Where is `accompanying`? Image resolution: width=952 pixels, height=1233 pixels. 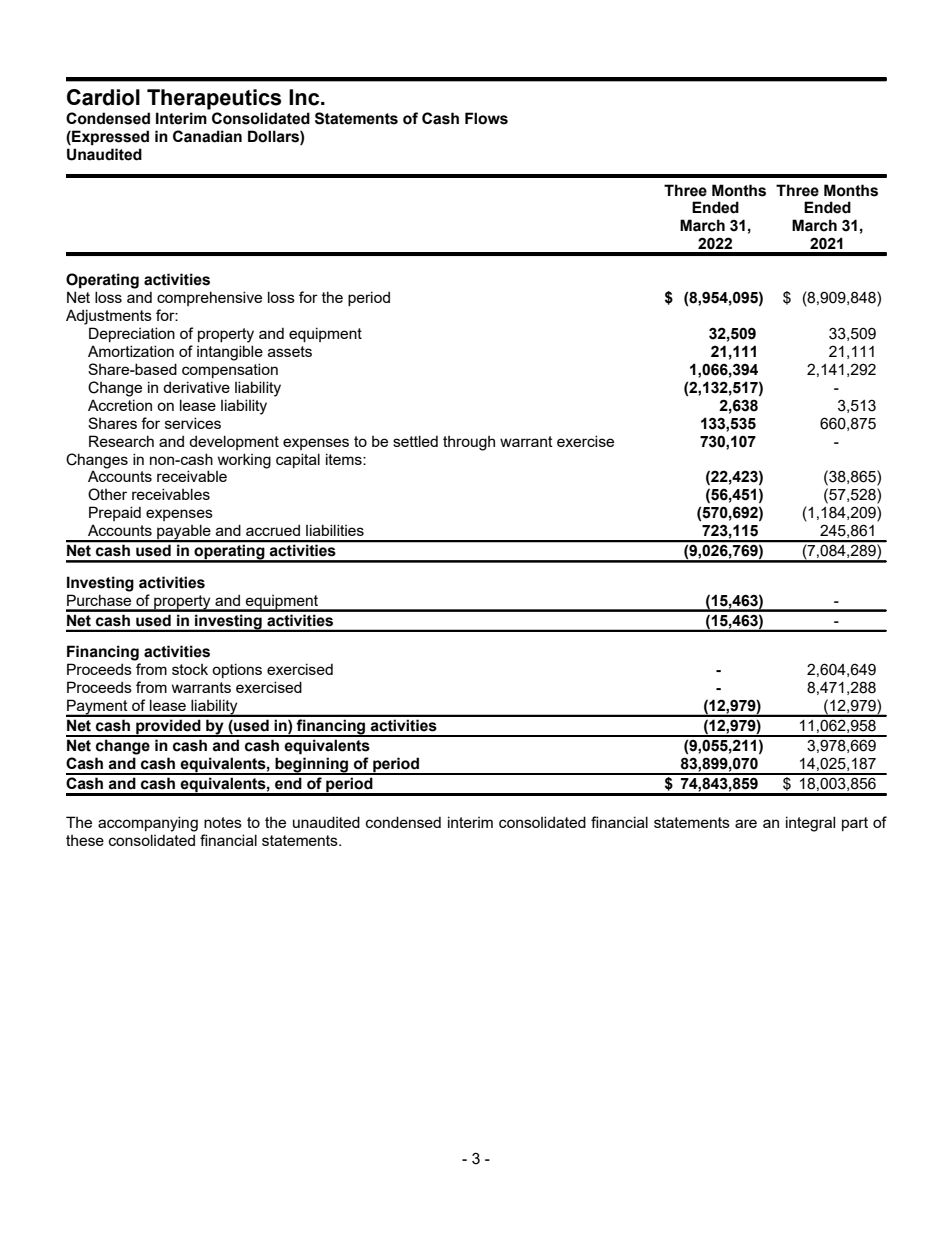
accompanying is located at coordinates (148, 824).
